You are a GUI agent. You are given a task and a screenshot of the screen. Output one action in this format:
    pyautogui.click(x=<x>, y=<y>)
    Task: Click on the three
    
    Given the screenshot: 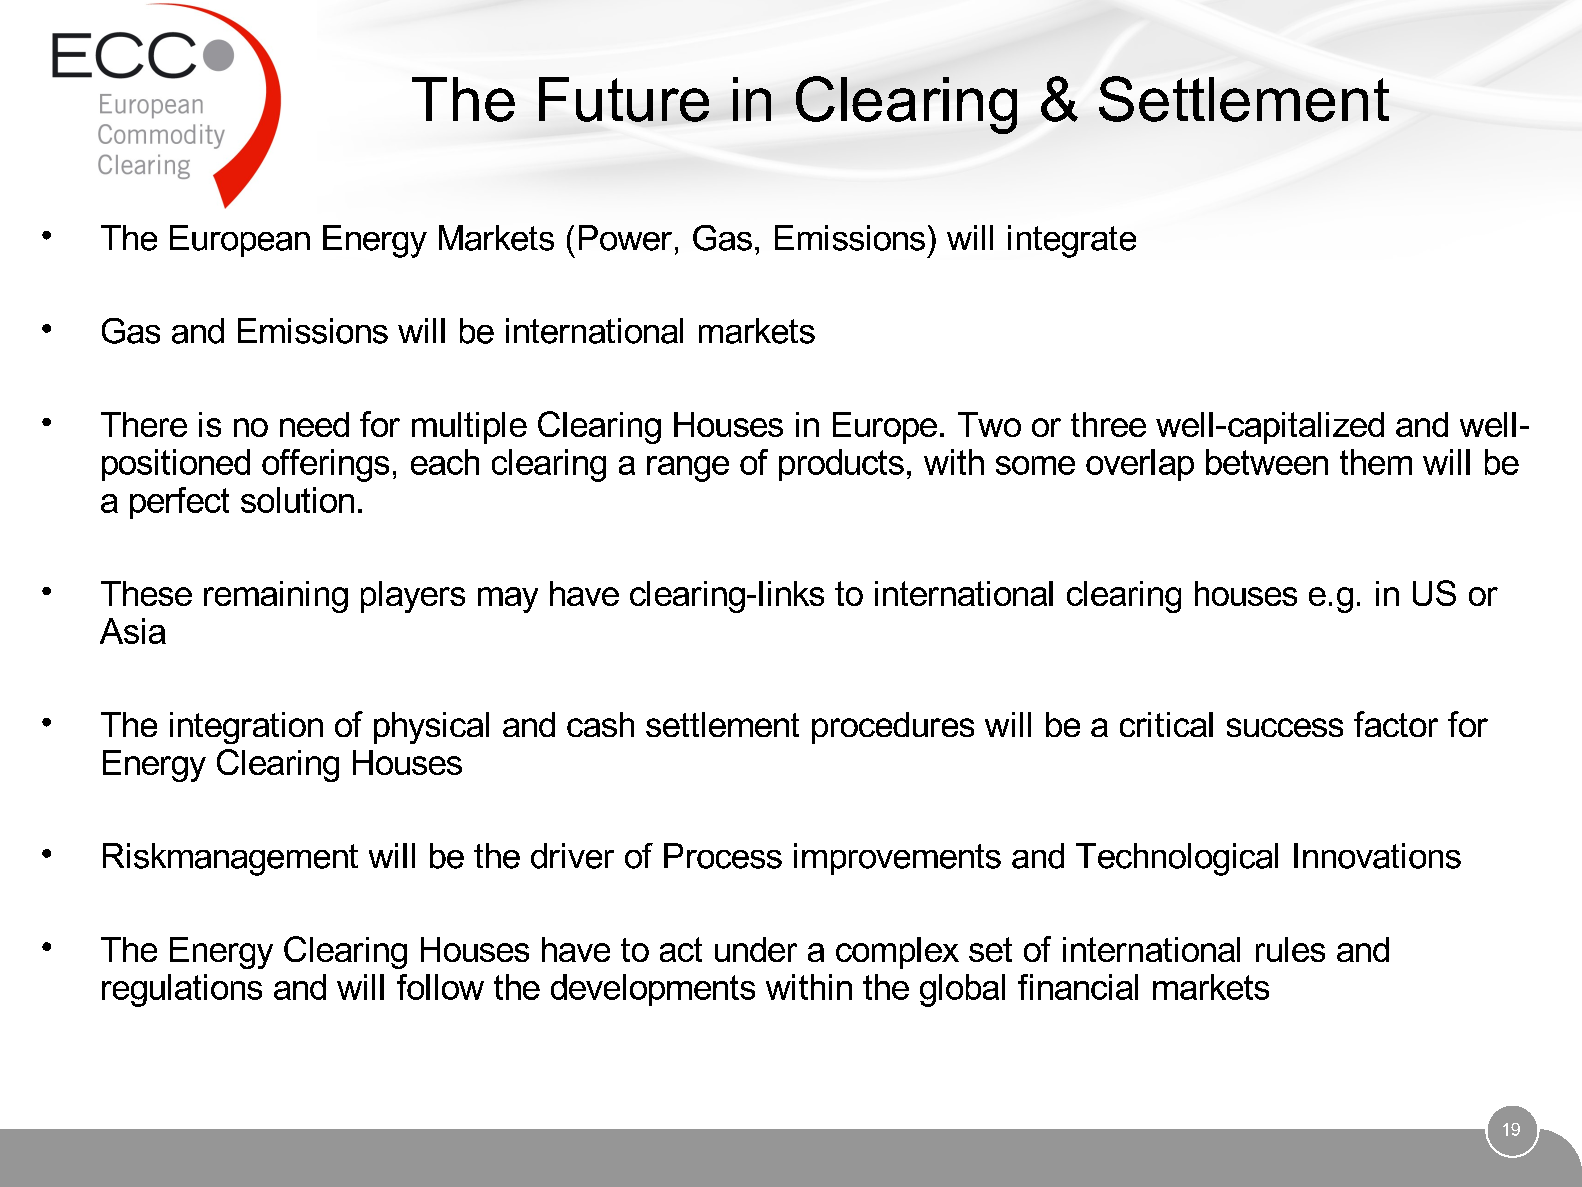 What is the action you would take?
    pyautogui.click(x=1108, y=424)
